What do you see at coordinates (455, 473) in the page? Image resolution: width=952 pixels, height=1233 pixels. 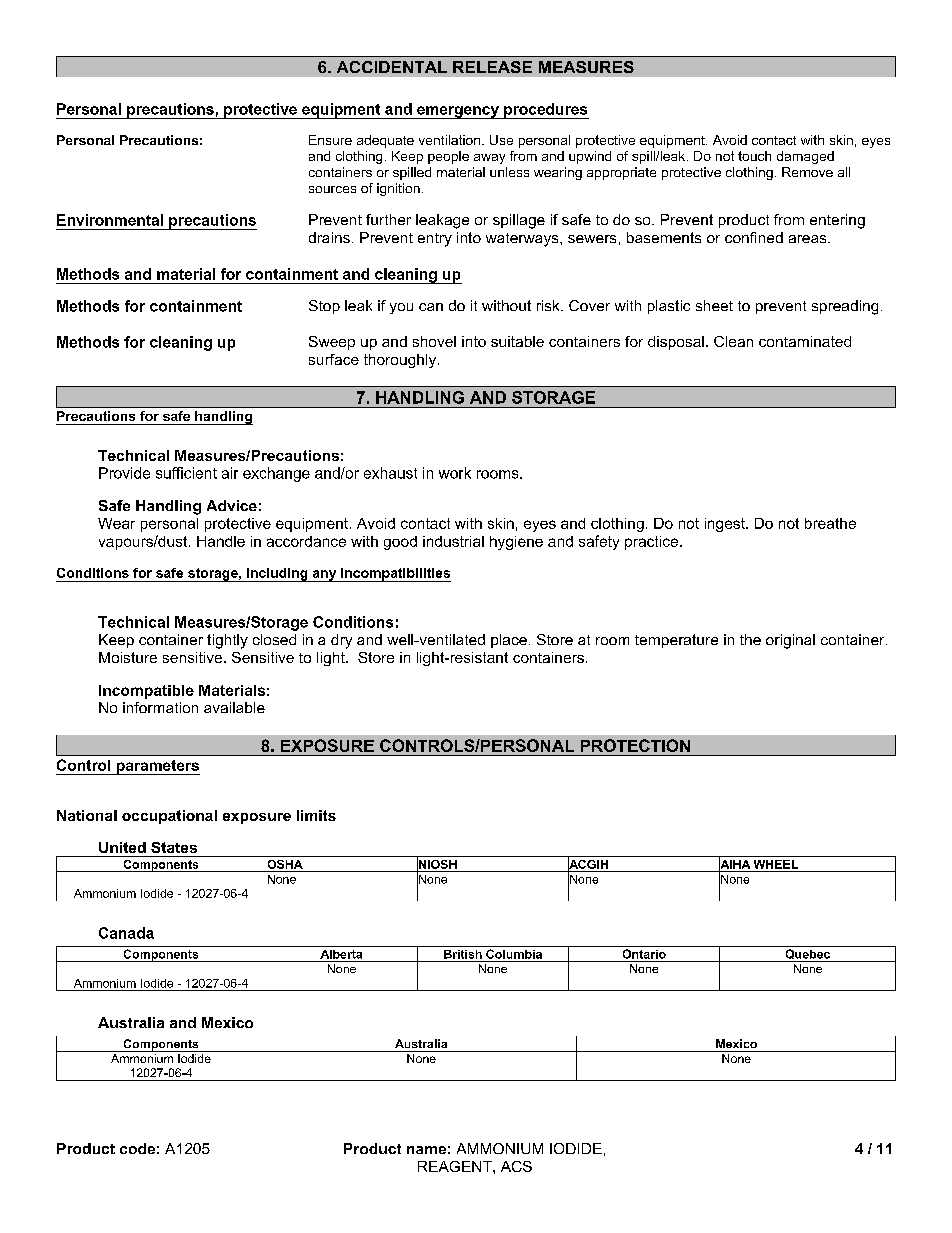 I see `work` at bounding box center [455, 473].
